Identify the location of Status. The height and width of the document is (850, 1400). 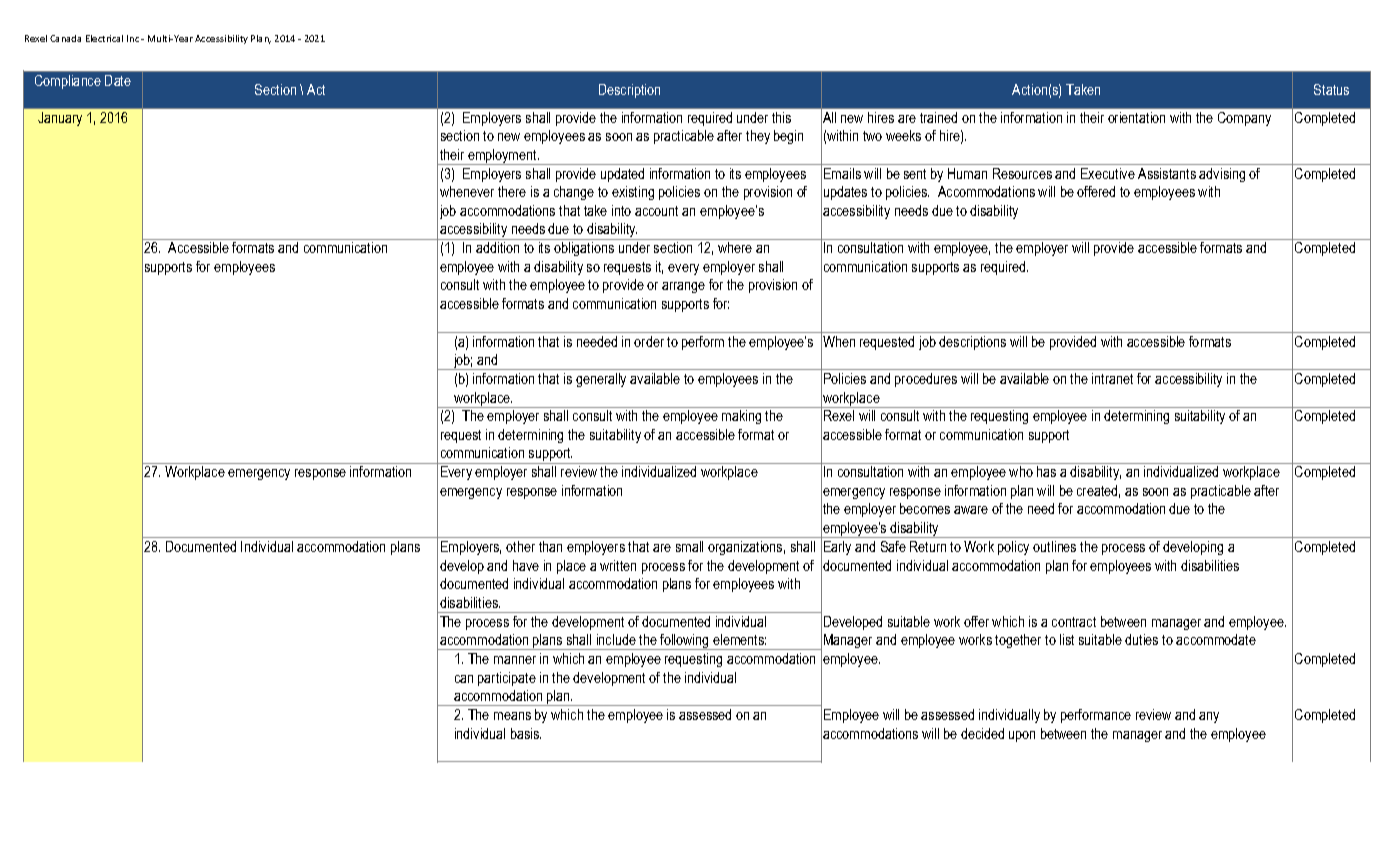
(1331, 89).
